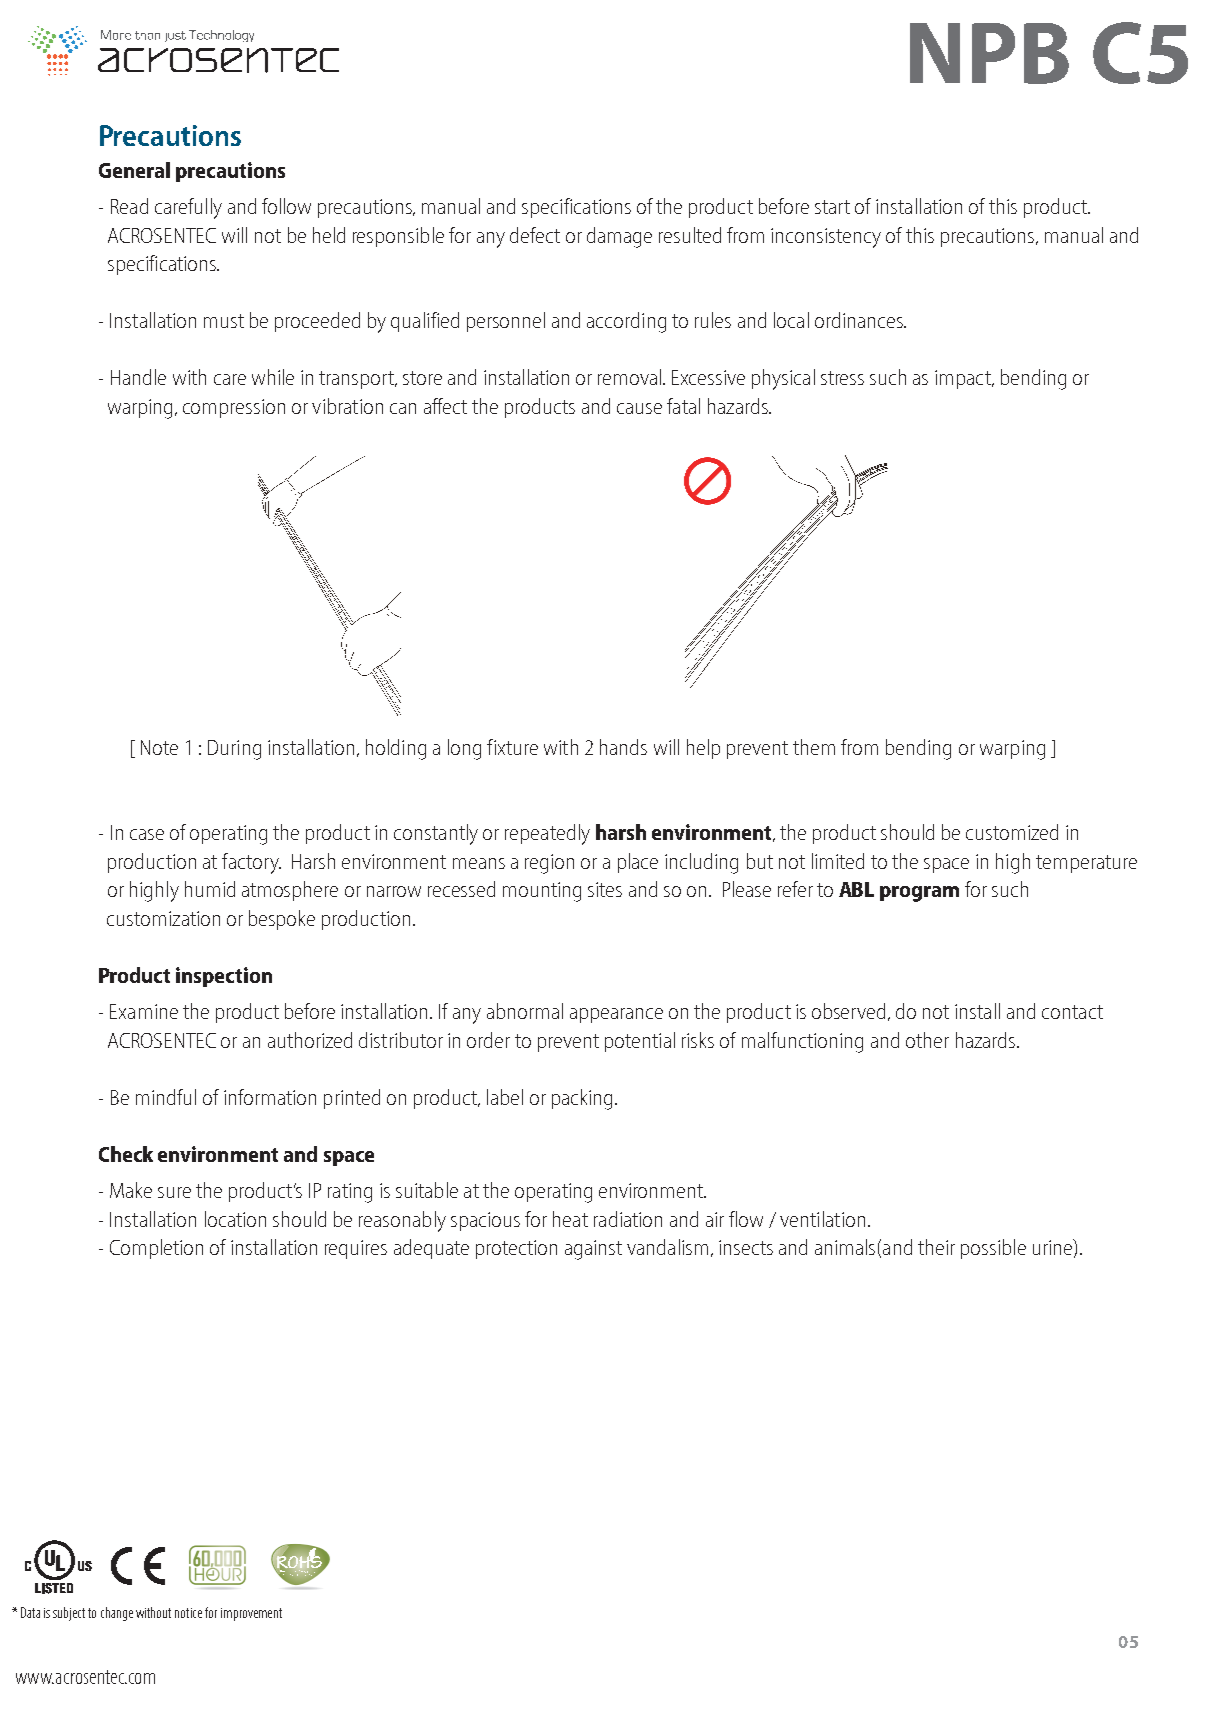 Image resolution: width=1210 pixels, height=1711 pixels. What do you see at coordinates (964, 379) in the image?
I see `impact` at bounding box center [964, 379].
